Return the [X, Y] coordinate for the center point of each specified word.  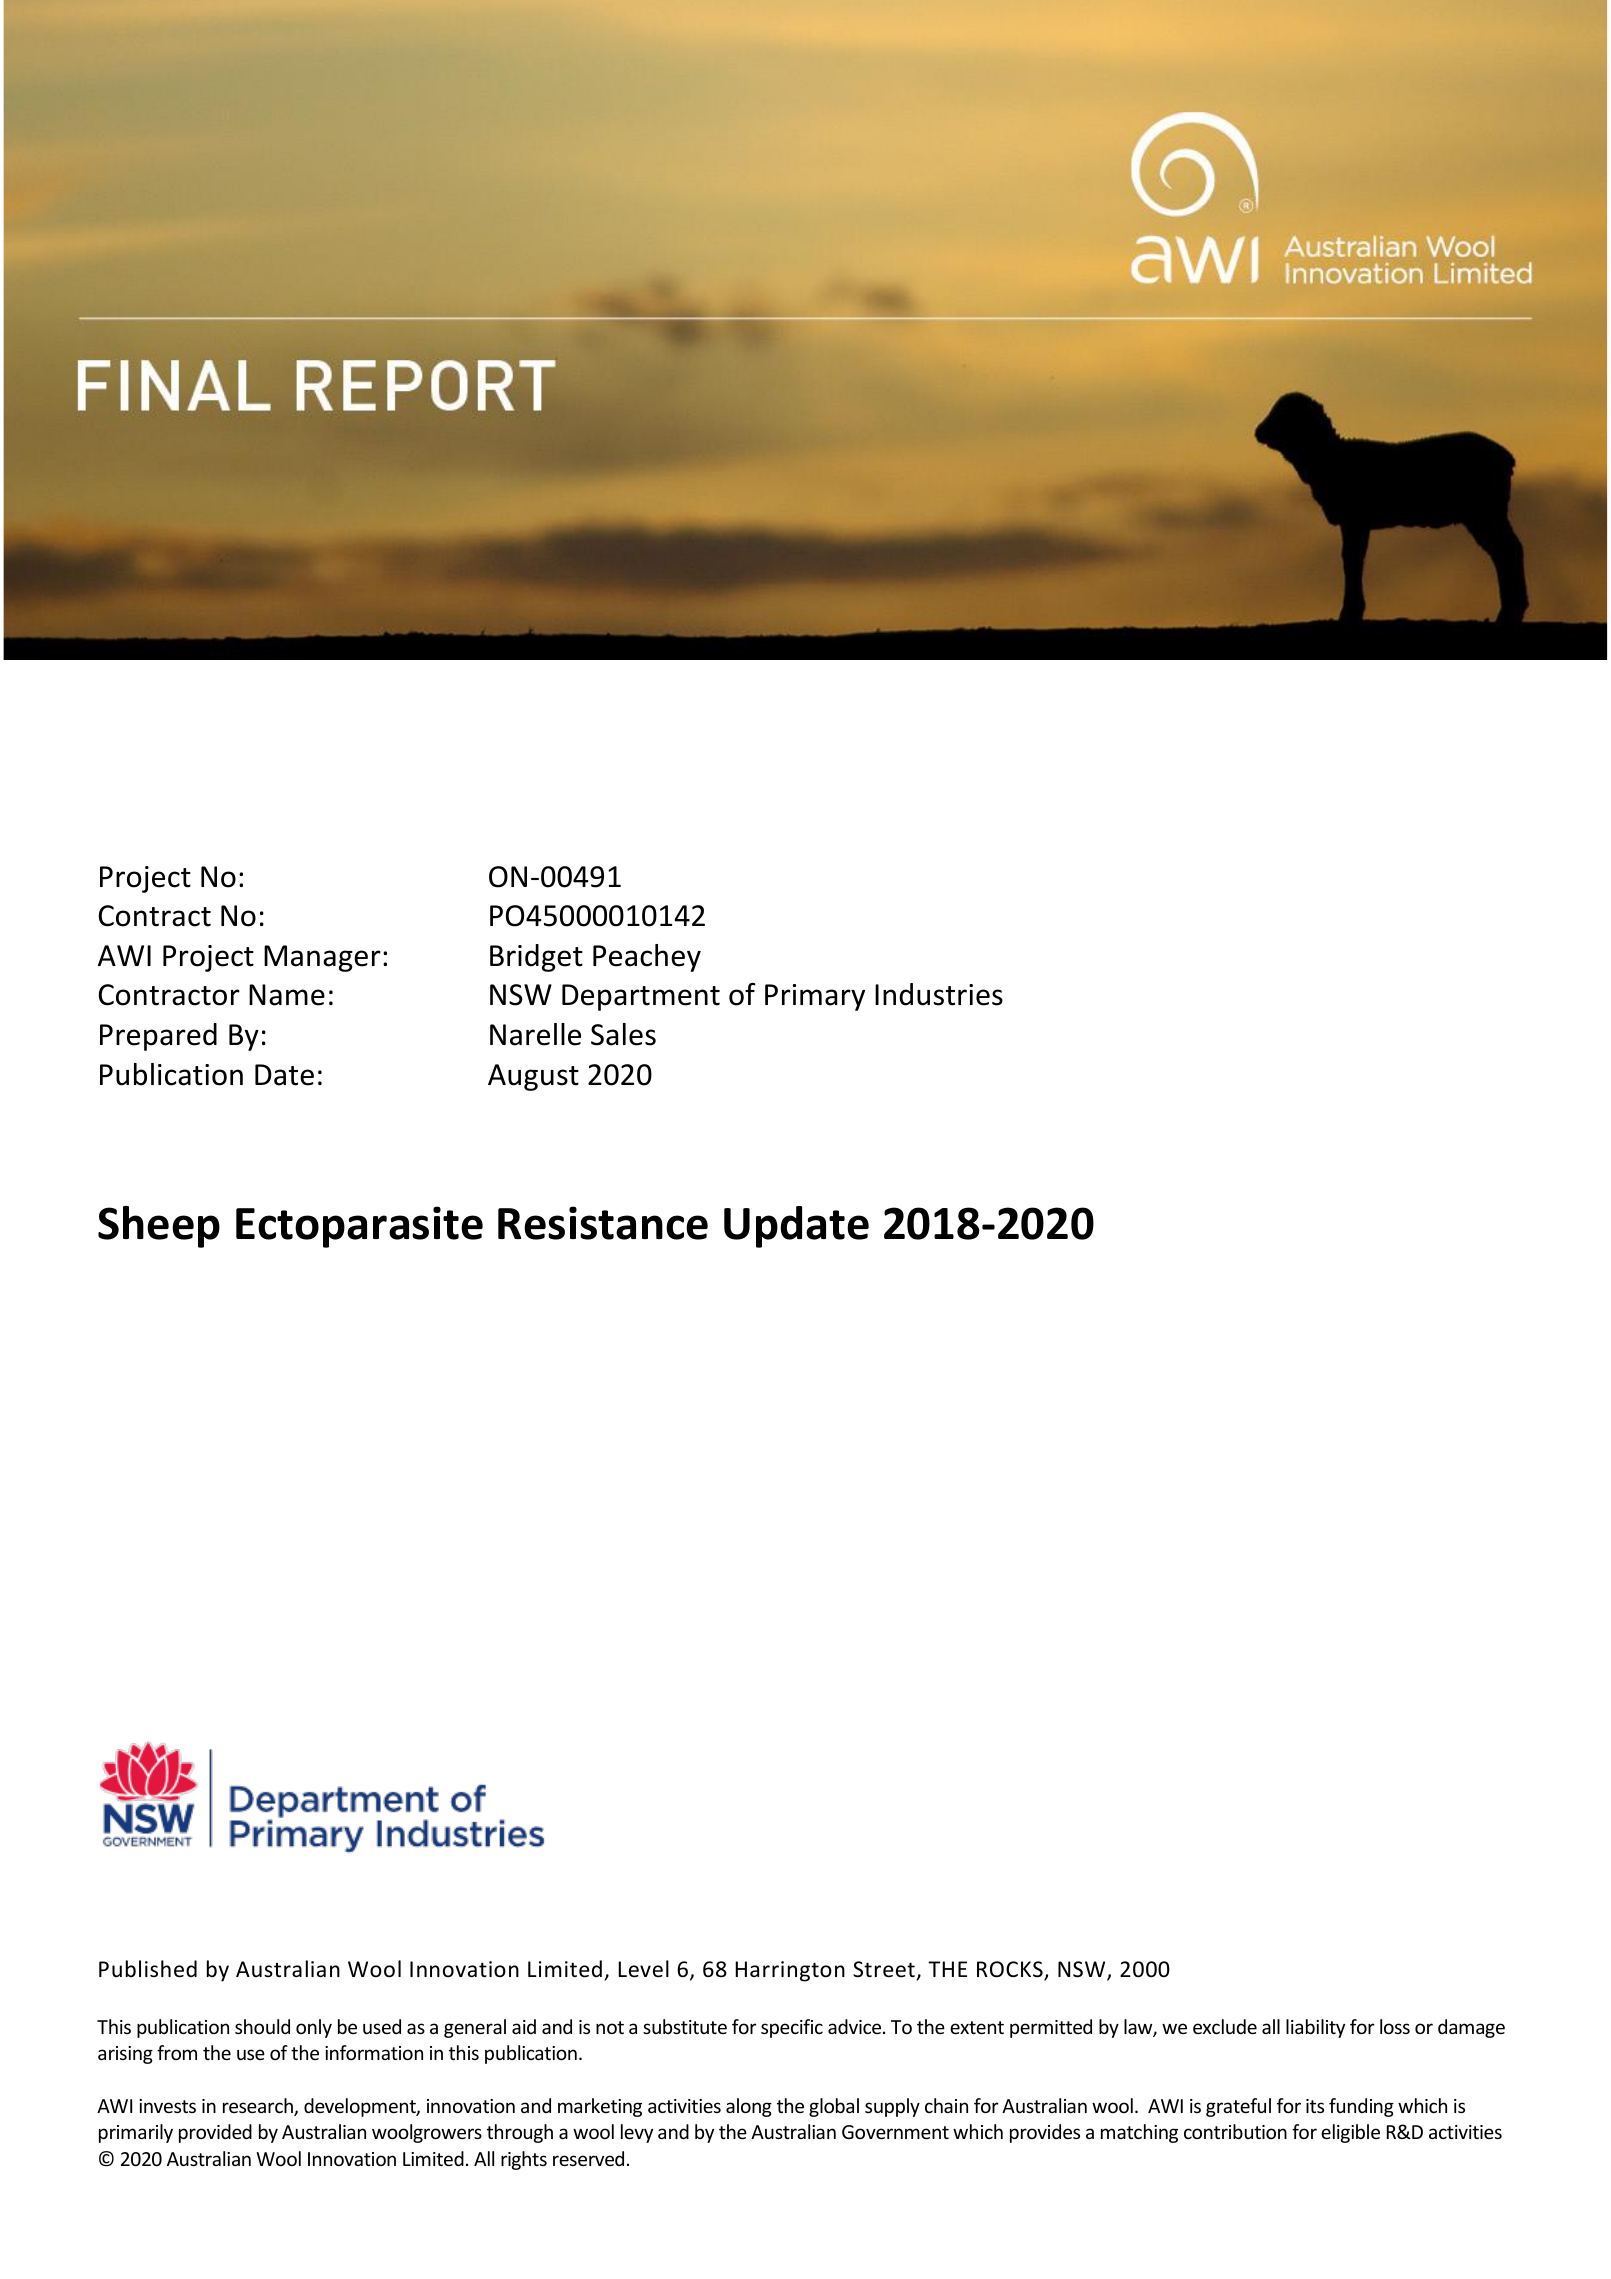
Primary [815, 997]
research [259, 2107]
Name [287, 995]
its [1315, 2106]
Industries [939, 994]
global [834, 2107]
